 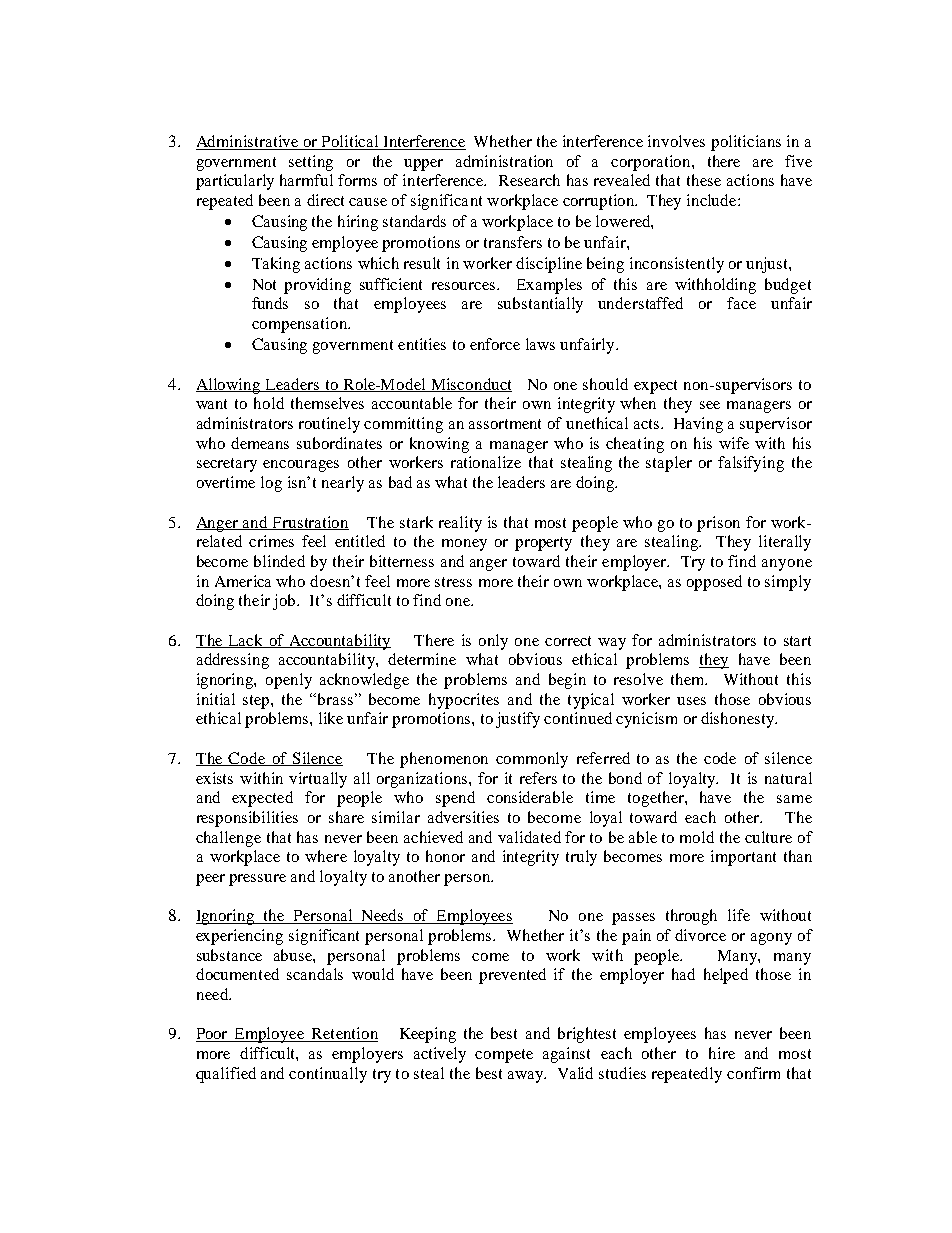 What do you see at coordinates (504, 1056) in the document?
I see `compete` at bounding box center [504, 1056].
